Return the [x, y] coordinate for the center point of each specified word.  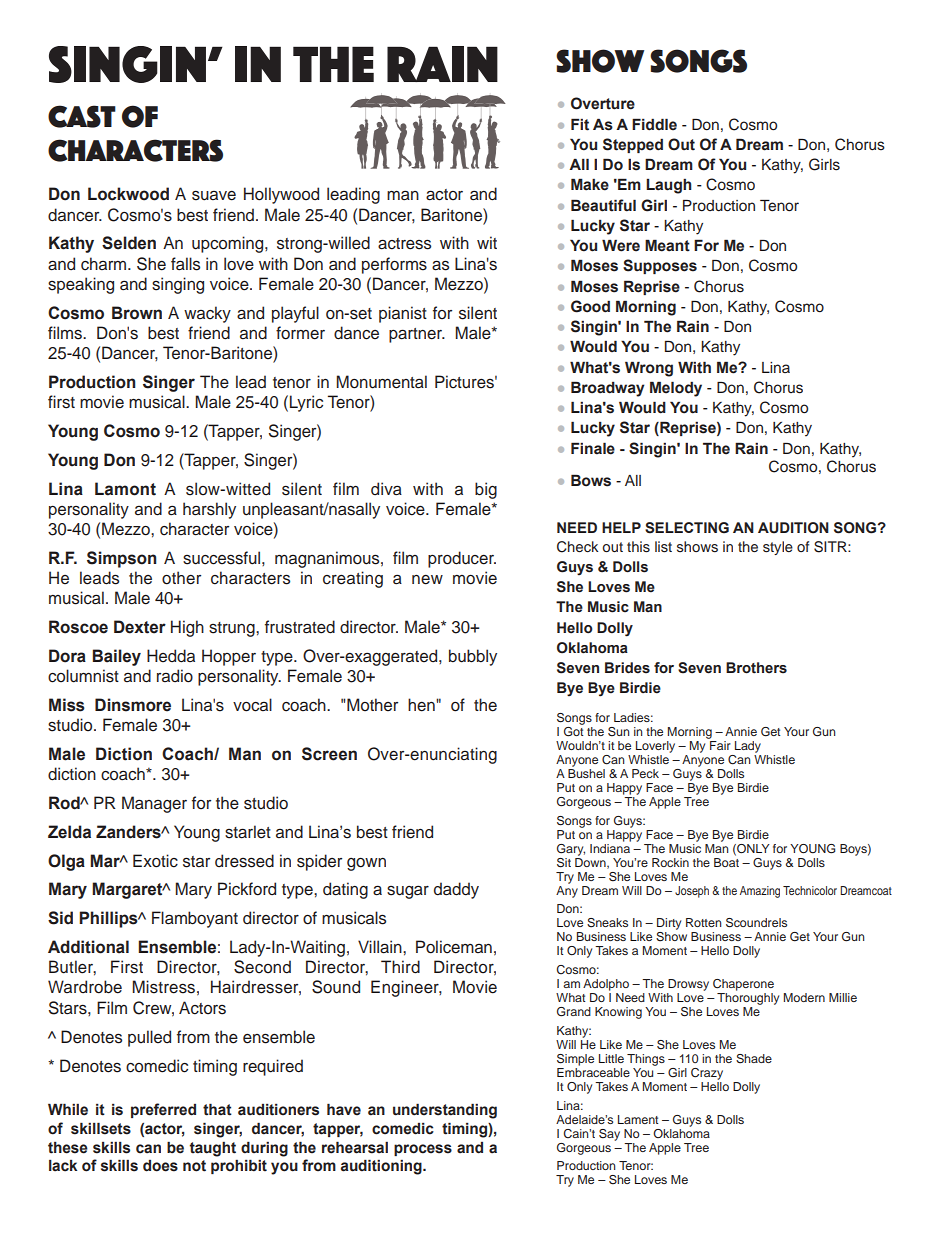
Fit [580, 124]
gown [366, 864]
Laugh [669, 186]
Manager [154, 804]
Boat [726, 861]
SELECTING [687, 528]
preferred [163, 1110]
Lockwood [128, 194]
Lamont [125, 489]
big [486, 490]
